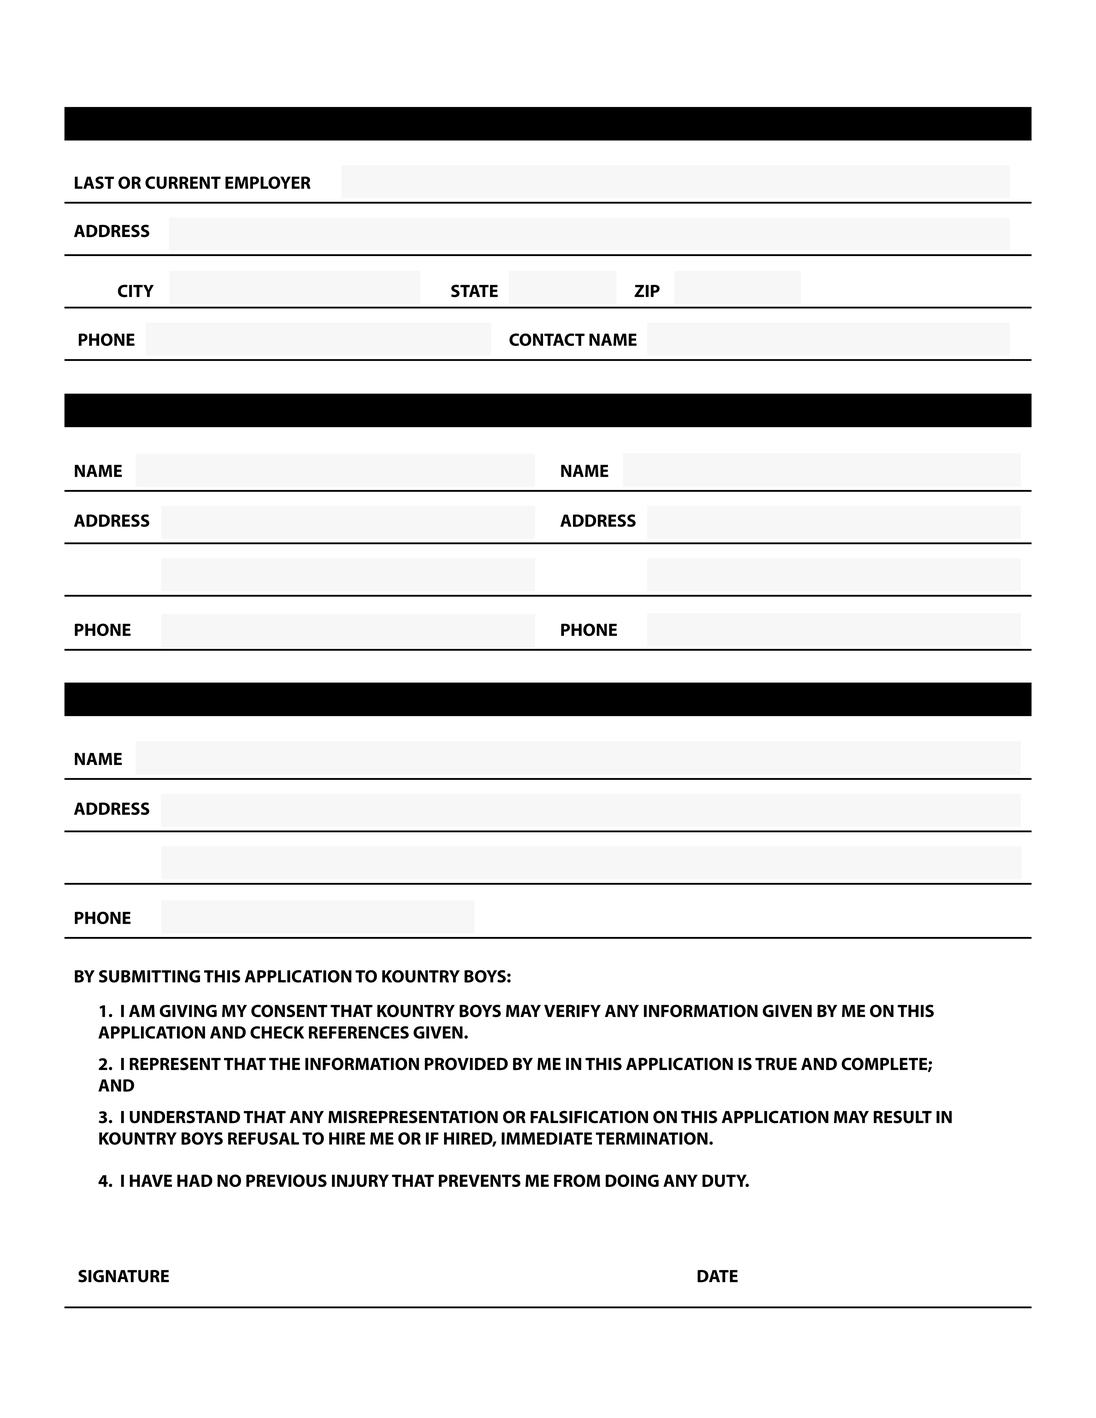 This screenshot has height=1418, width=1096. I want to click on SUBMITTING, so click(149, 976).
